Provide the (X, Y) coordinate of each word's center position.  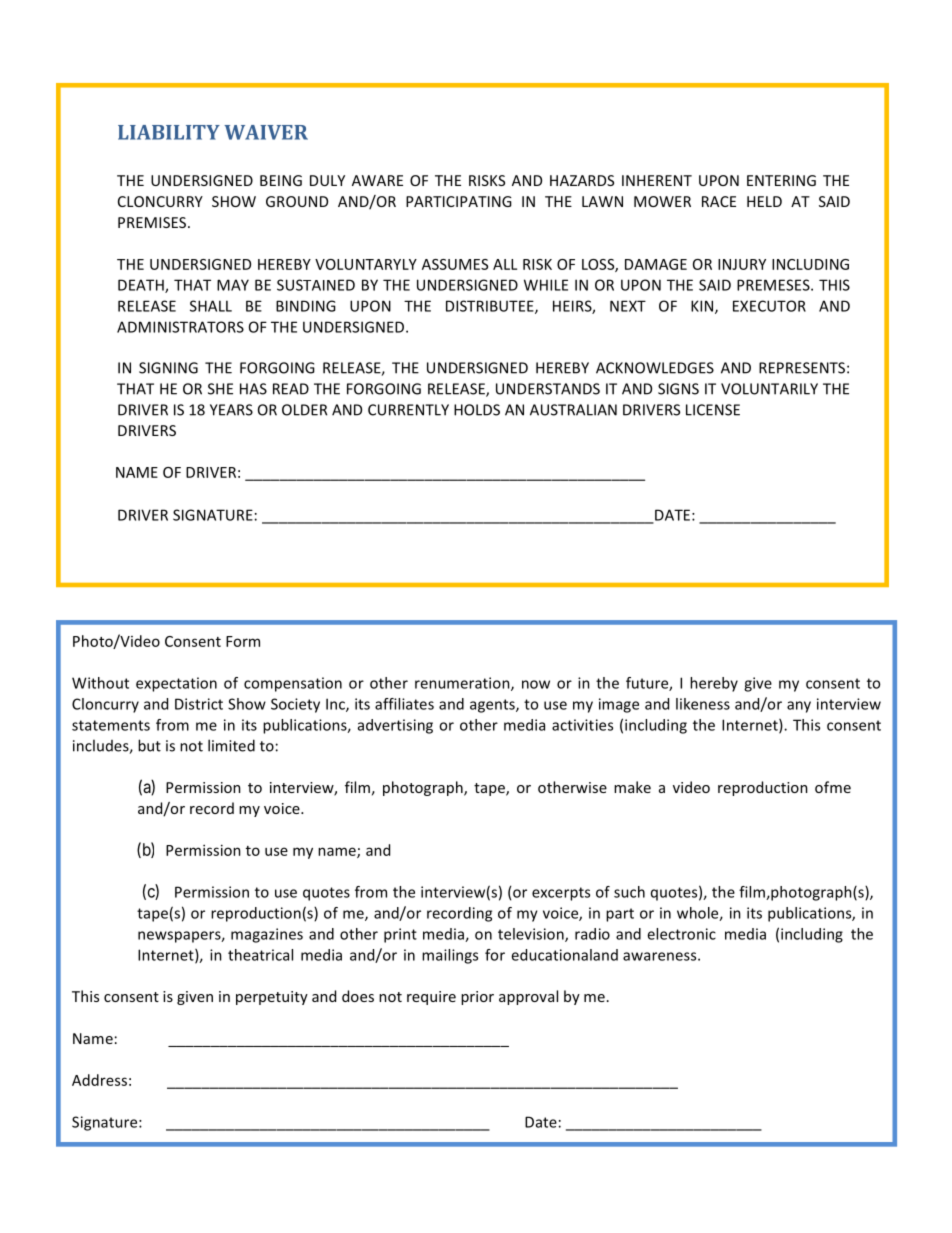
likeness (703, 704)
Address (99, 1080)
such (629, 892)
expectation (176, 684)
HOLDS (477, 410)
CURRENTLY (408, 410)
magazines (267, 935)
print (400, 935)
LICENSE (713, 410)
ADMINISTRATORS (180, 327)
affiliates (404, 704)
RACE (719, 201)
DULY (327, 180)
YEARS (231, 410)
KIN (703, 307)
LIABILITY (169, 132)
